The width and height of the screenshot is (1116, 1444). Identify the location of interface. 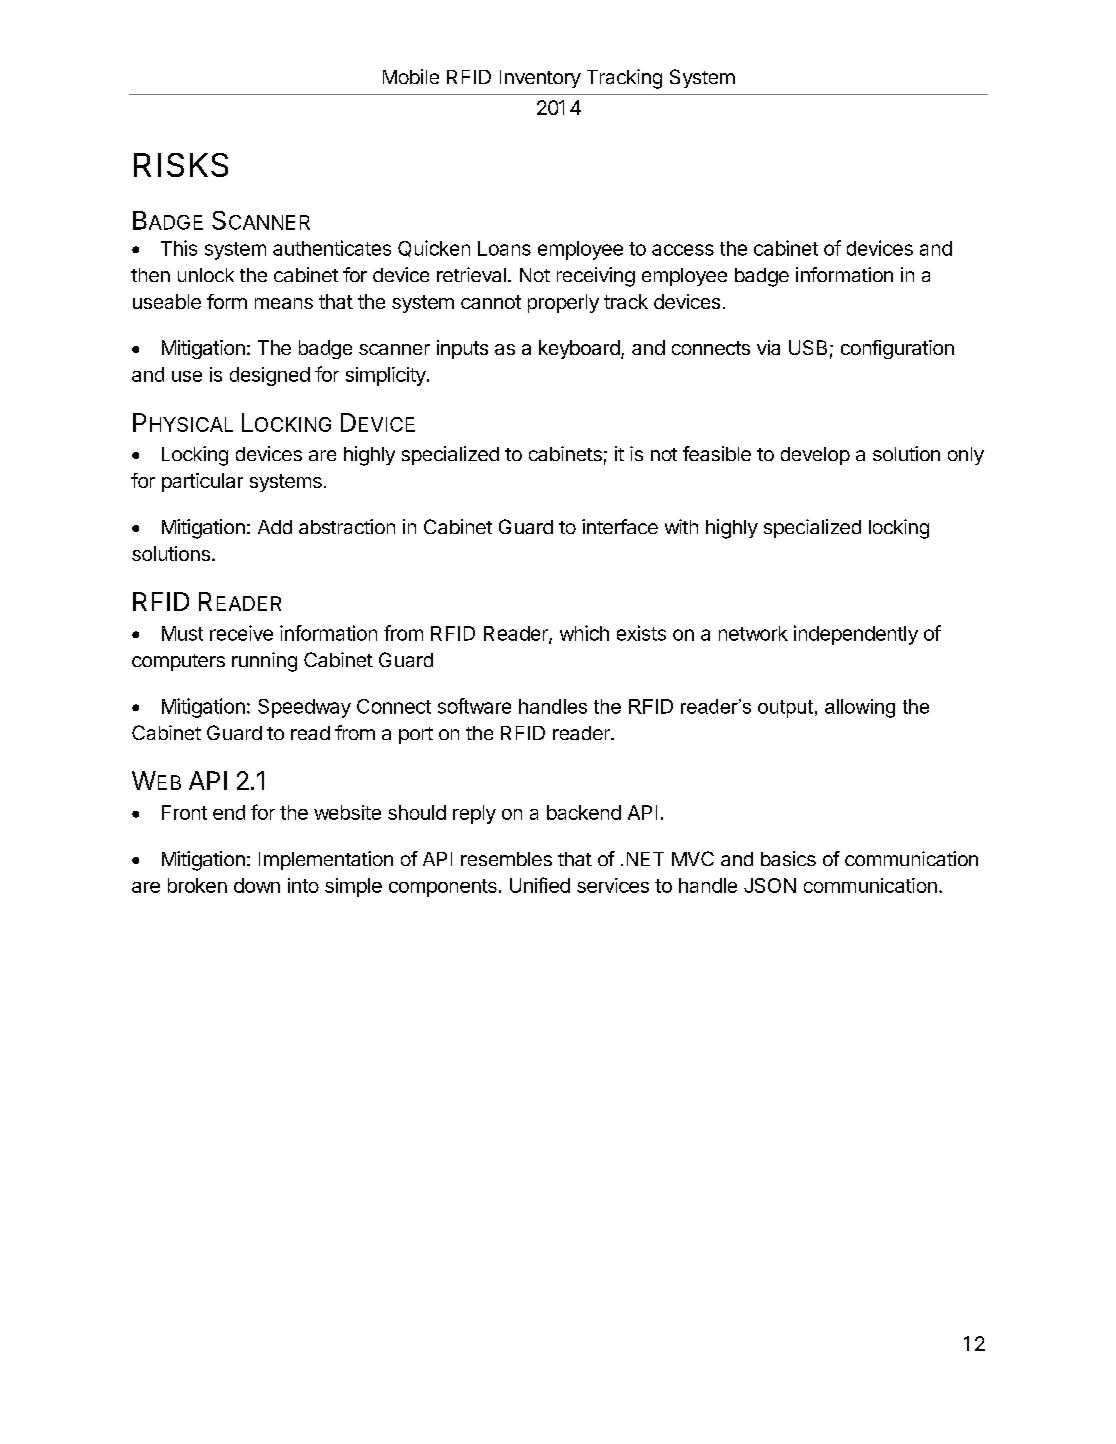
(620, 526).
